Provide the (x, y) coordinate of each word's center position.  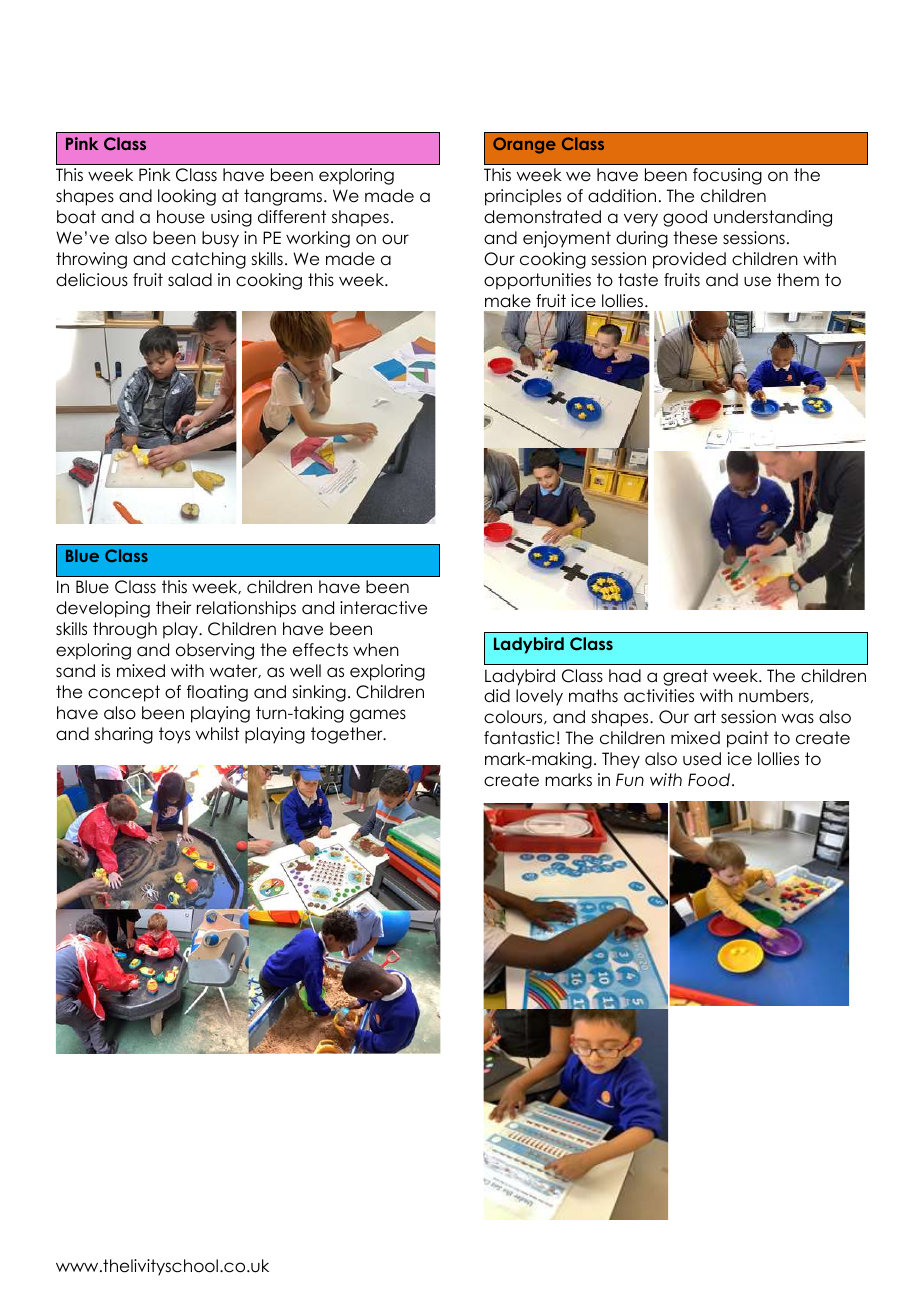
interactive (383, 608)
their (173, 608)
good (685, 218)
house (181, 217)
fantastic (519, 738)
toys (174, 735)
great (685, 677)
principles (523, 197)
